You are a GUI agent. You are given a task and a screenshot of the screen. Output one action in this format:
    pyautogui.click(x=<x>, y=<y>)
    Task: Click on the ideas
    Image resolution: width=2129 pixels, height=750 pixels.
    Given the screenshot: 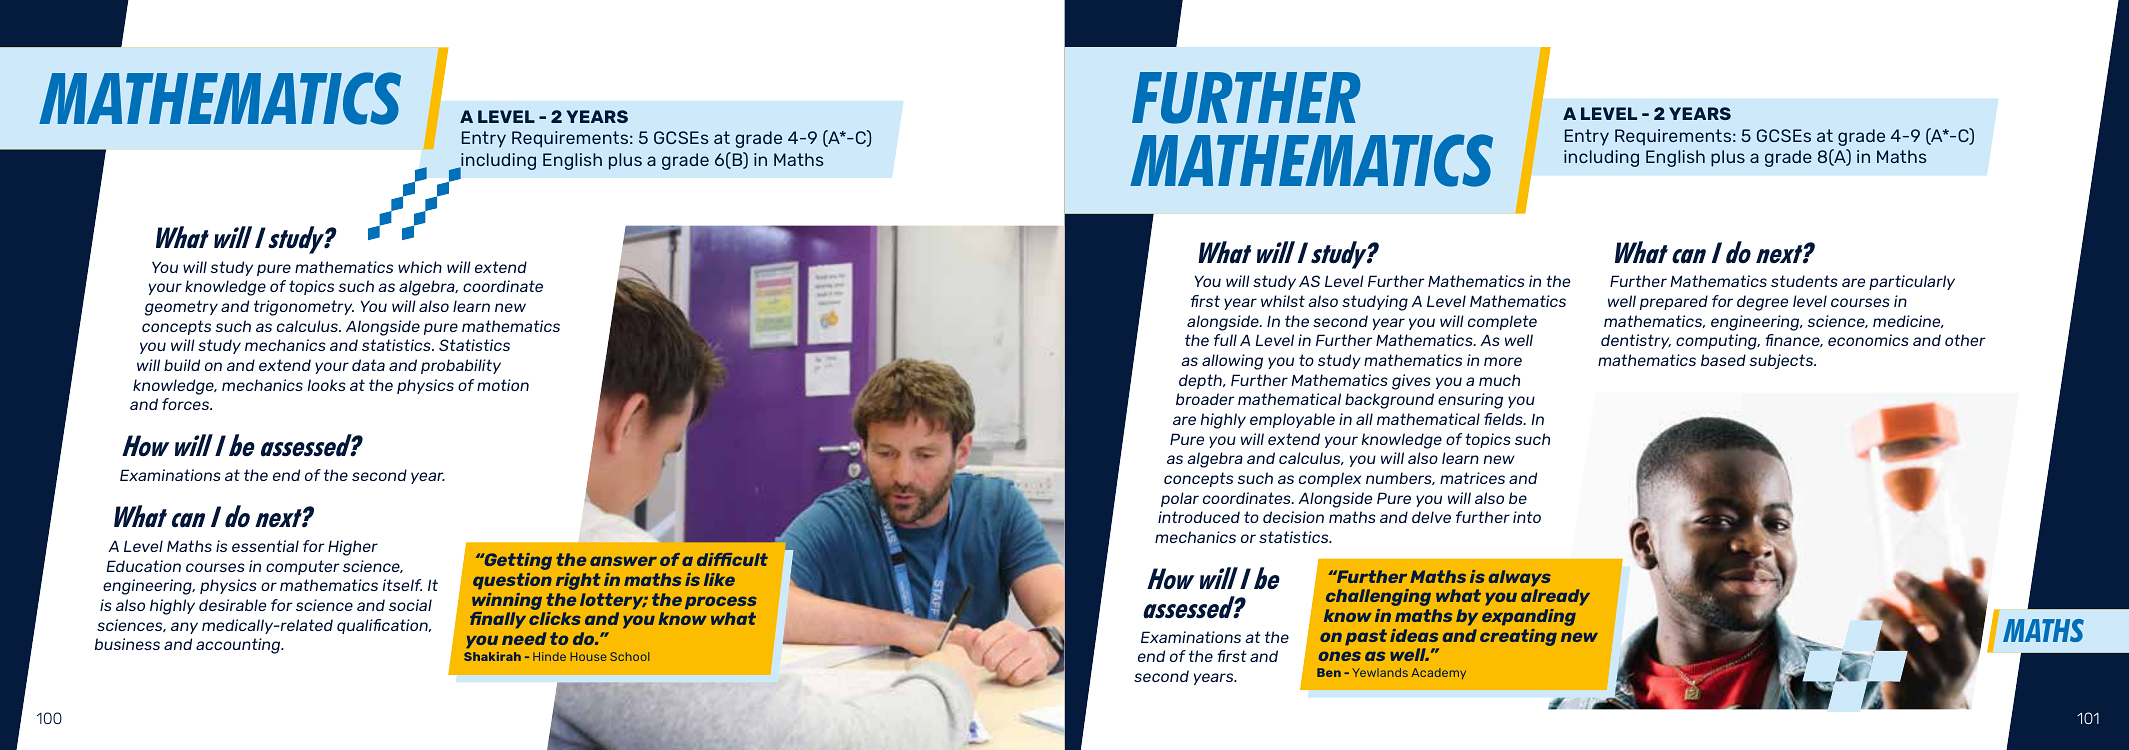 What is the action you would take?
    pyautogui.click(x=1414, y=635)
